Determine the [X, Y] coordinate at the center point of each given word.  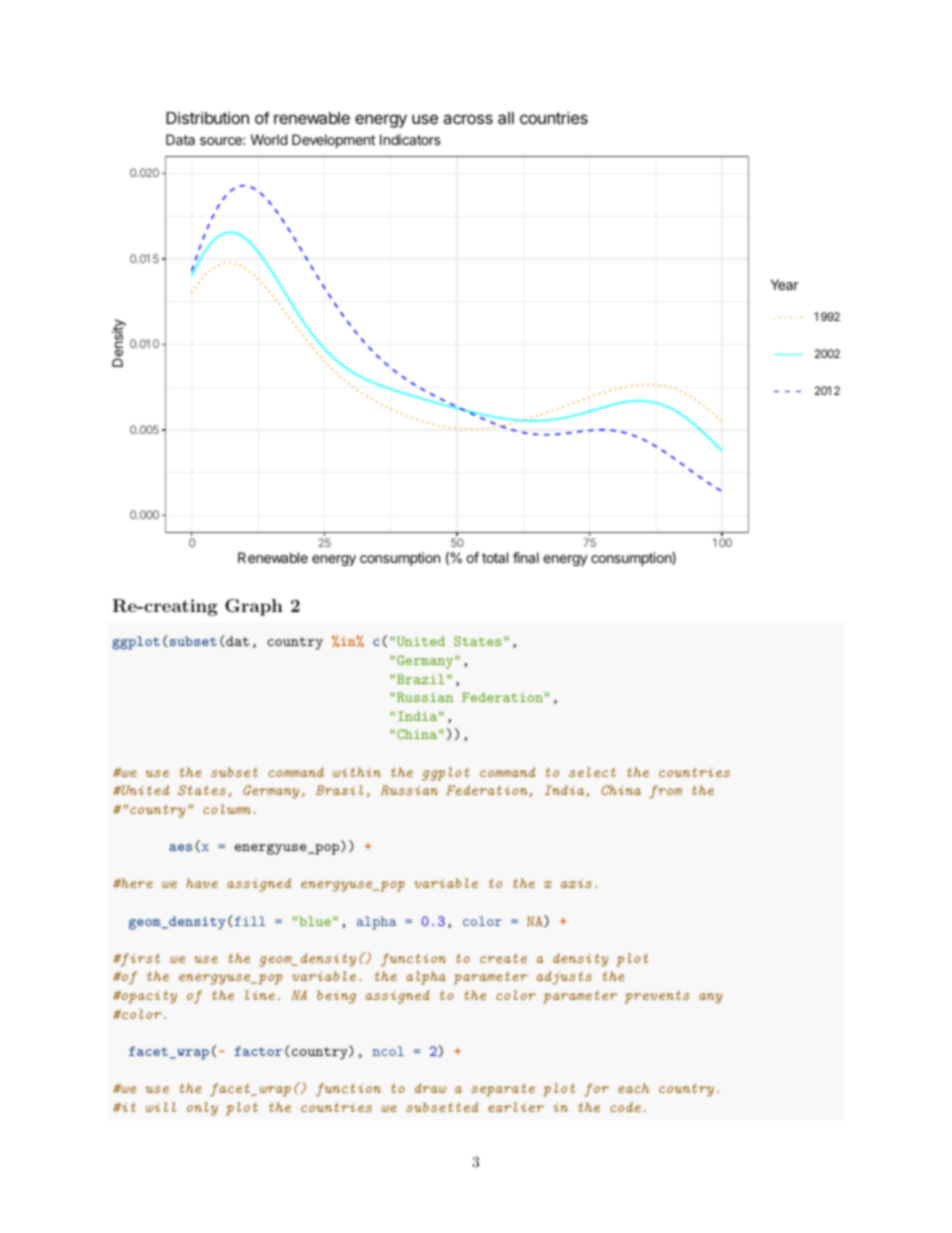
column [227, 809]
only [202, 1109]
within [357, 772]
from [665, 792]
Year [784, 284]
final [526, 557]
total [495, 557]
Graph [254, 607]
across [468, 119]
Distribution [207, 118]
